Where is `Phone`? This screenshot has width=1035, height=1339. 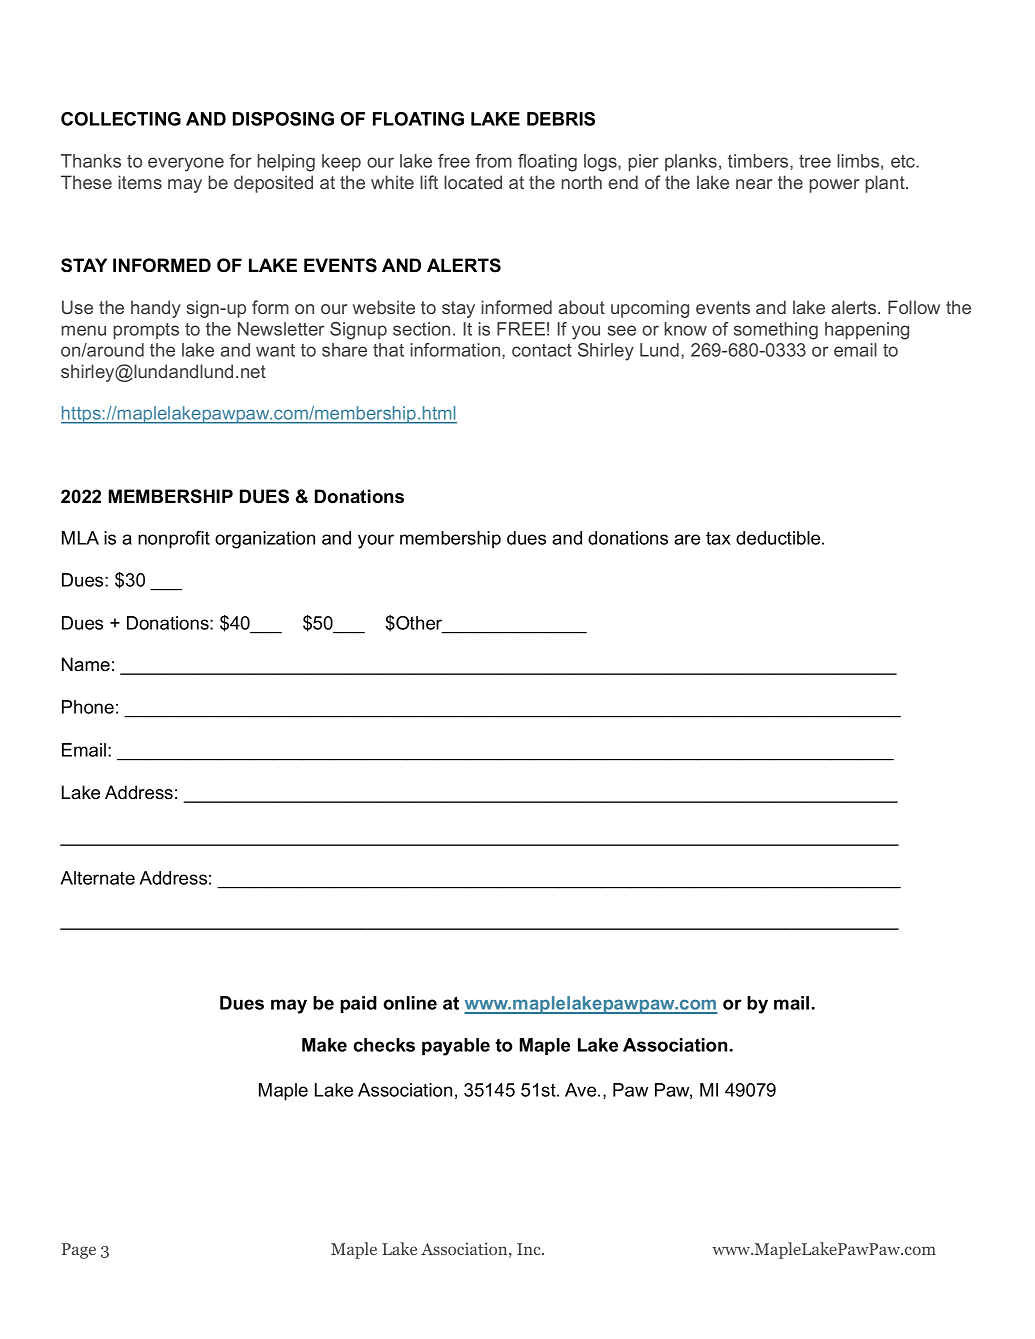
Phone is located at coordinates (88, 707).
